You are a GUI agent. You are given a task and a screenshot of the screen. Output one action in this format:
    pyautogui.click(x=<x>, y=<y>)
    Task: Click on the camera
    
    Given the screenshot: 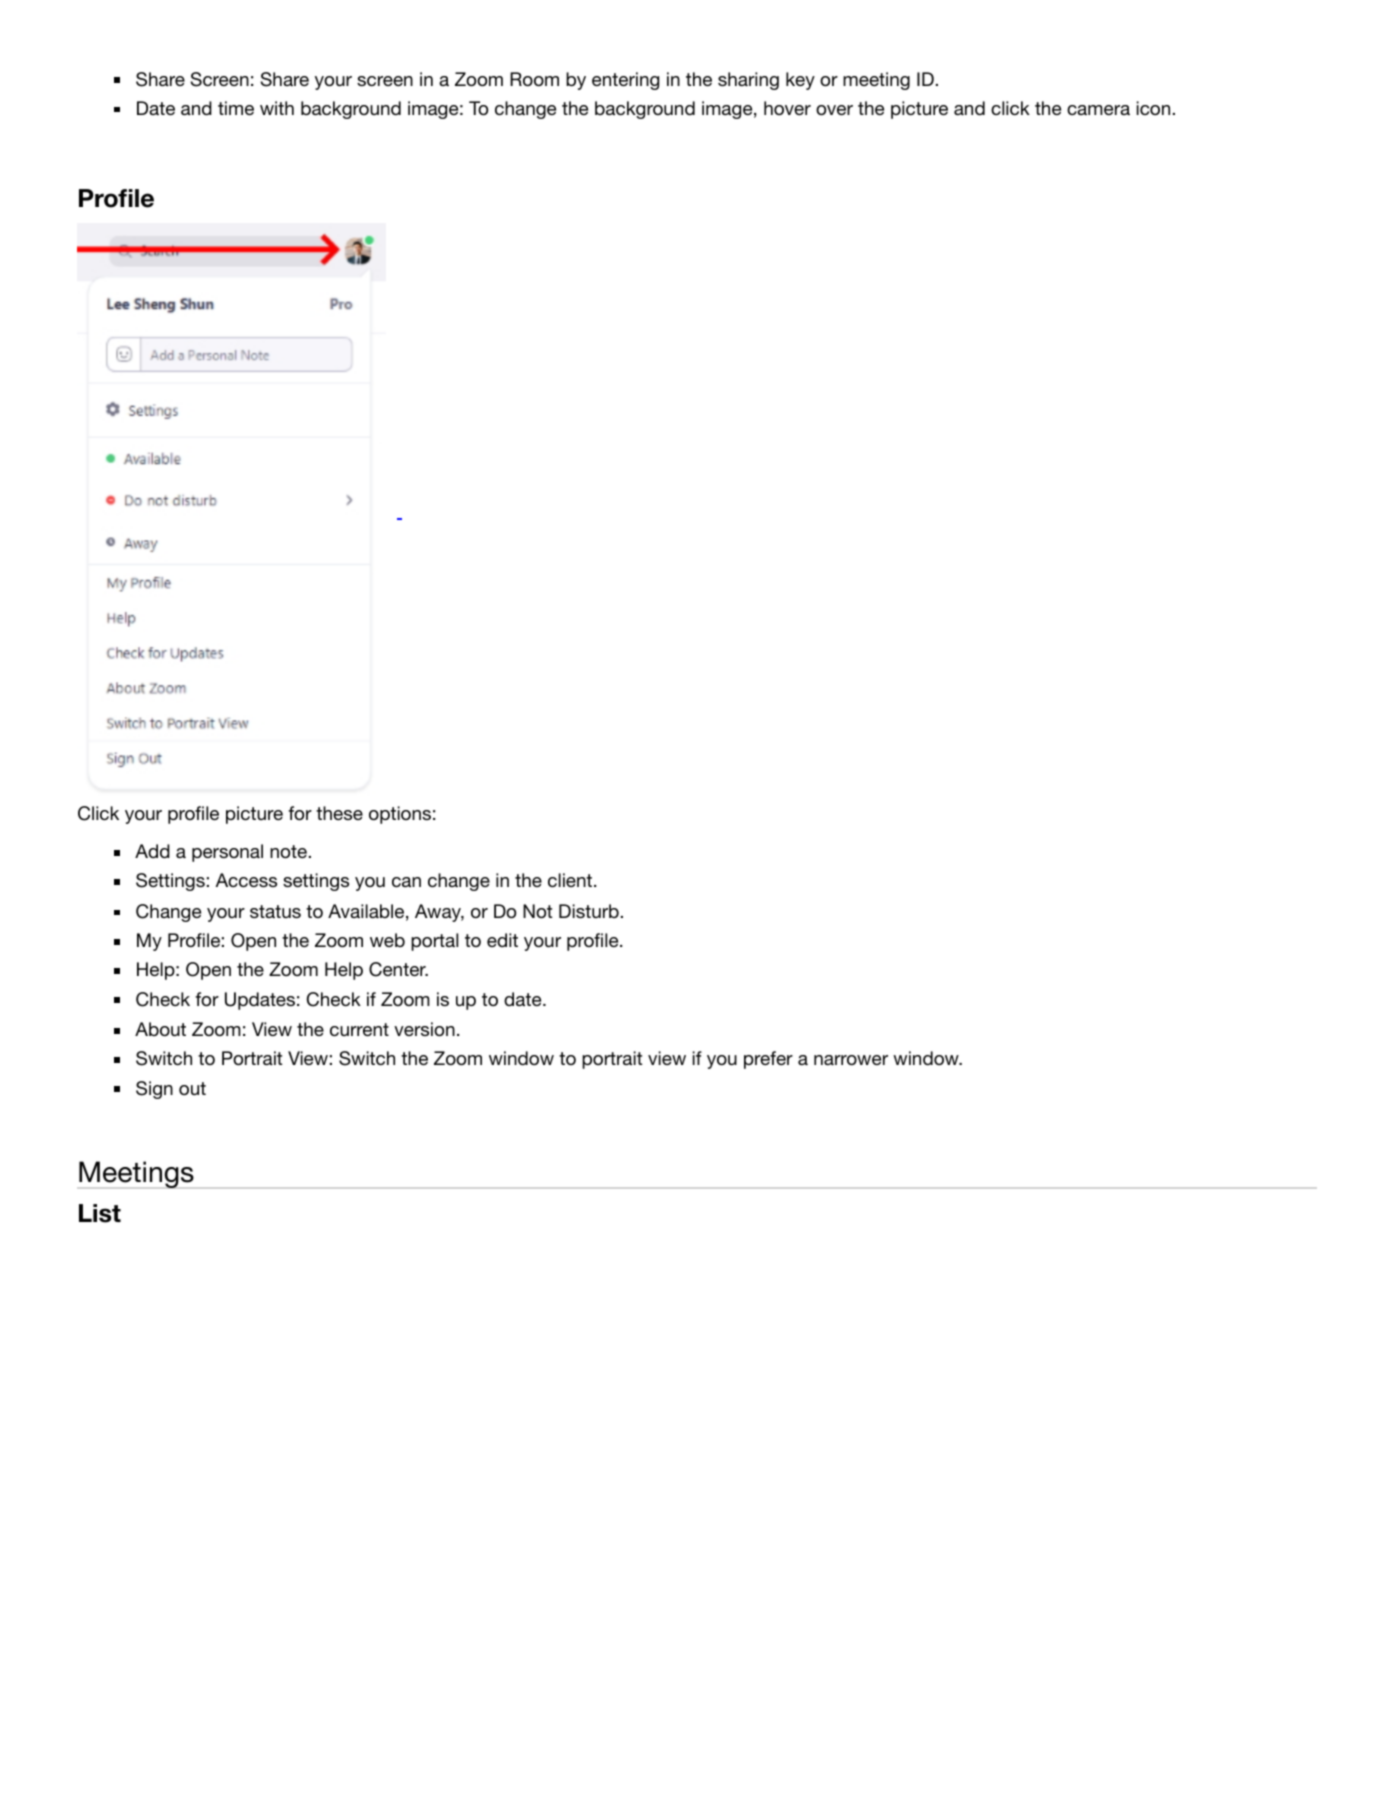 What is the action you would take?
    pyautogui.click(x=1098, y=110)
